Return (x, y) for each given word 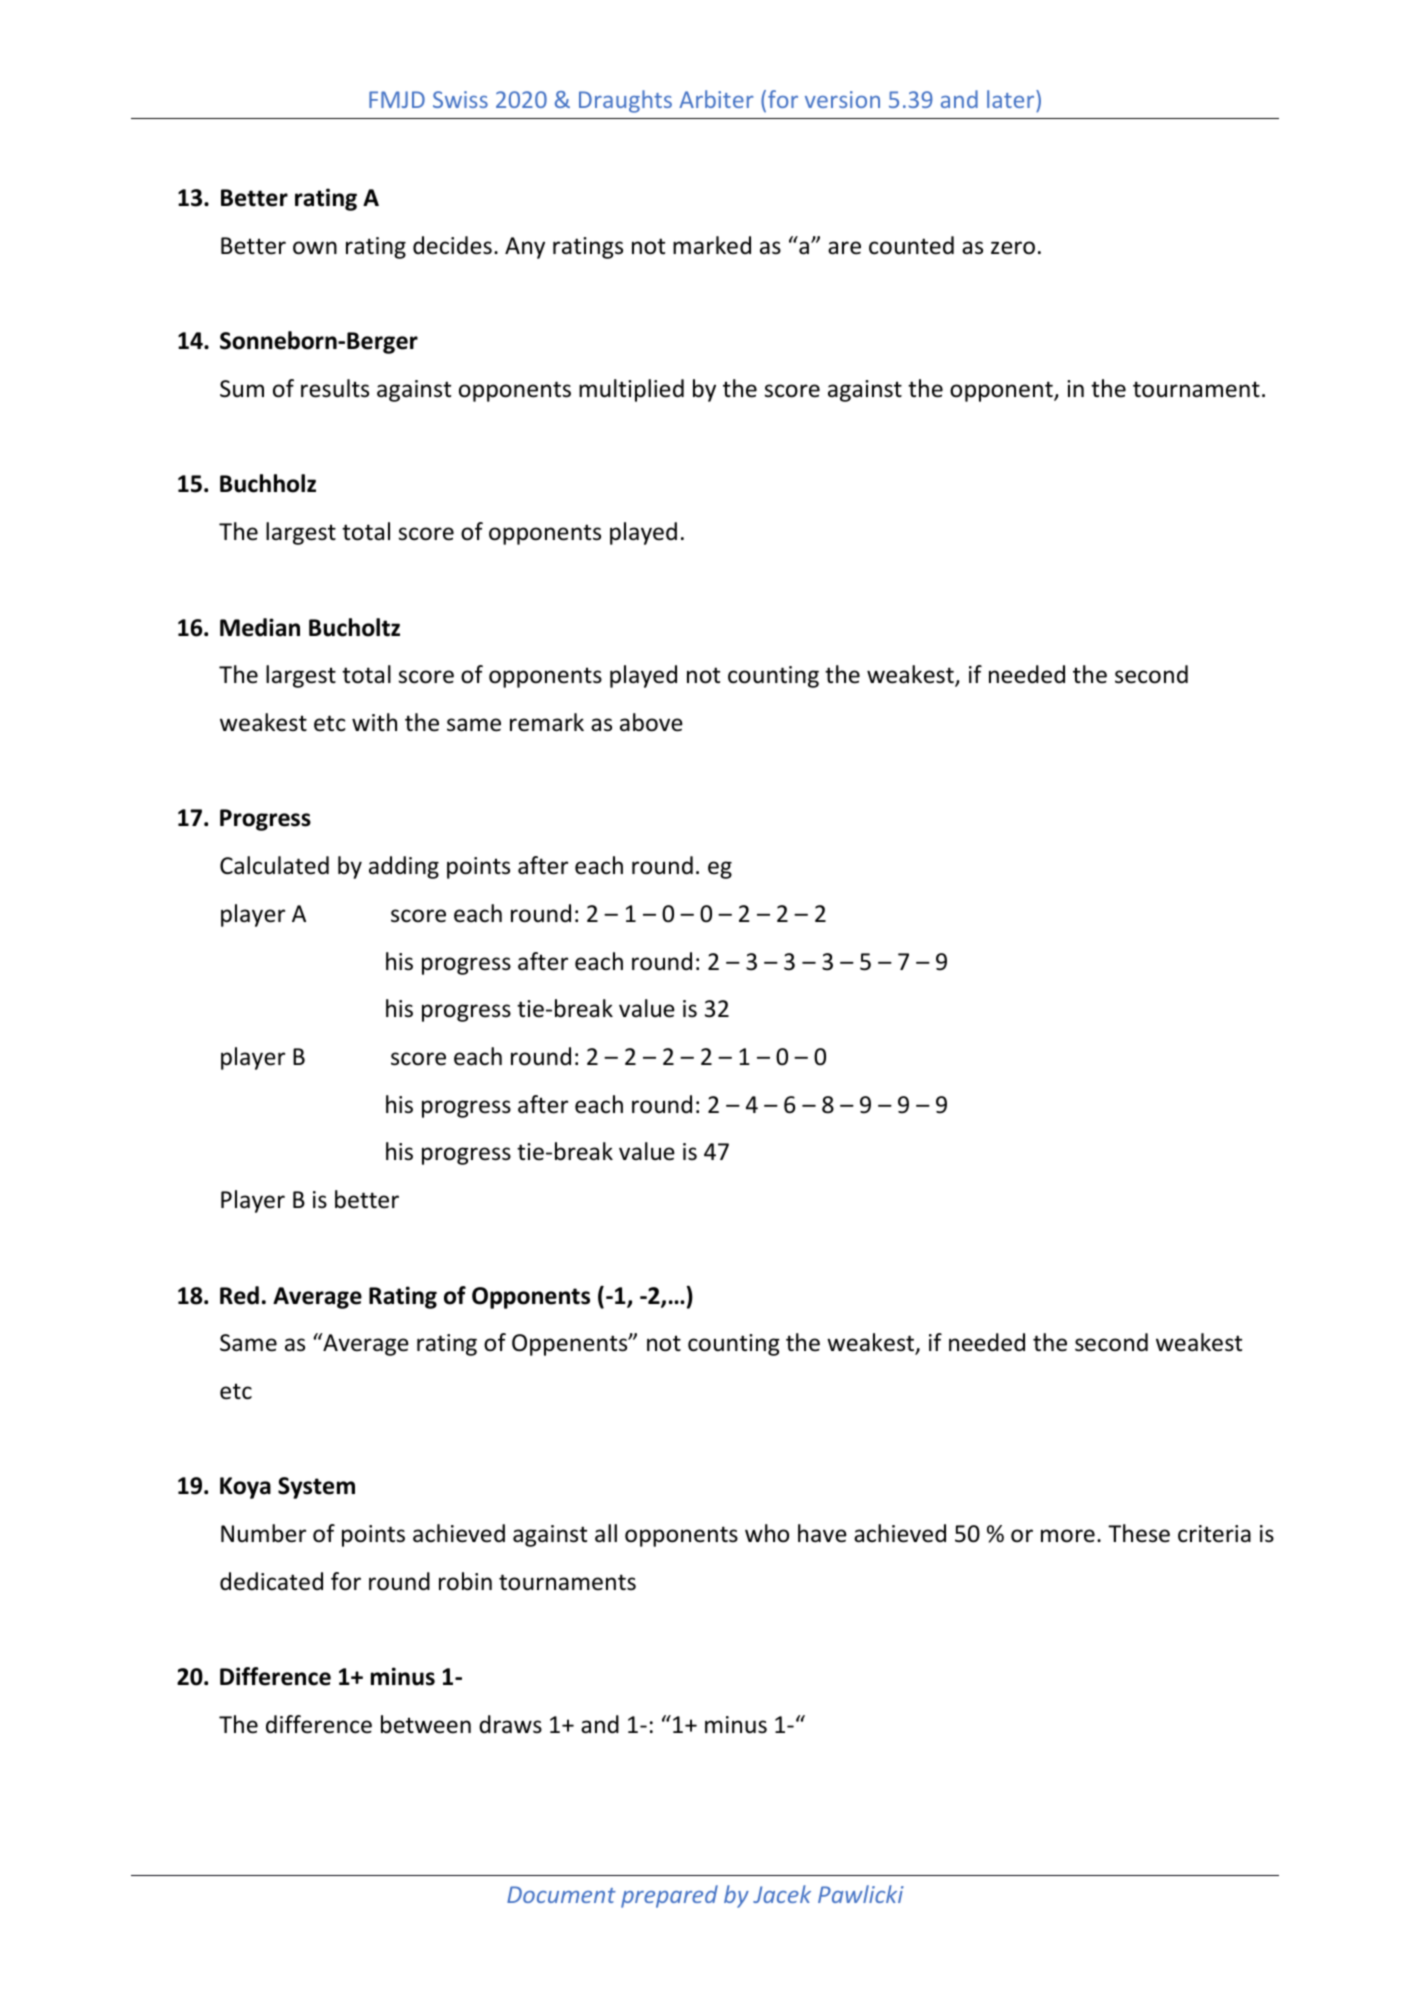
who (767, 1533)
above (651, 722)
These (1139, 1533)
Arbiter (716, 99)
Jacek (782, 1894)
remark (547, 722)
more (1068, 1536)
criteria (1214, 1534)
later (1012, 99)
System (316, 1488)
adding (404, 867)
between (426, 1724)
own (315, 248)
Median (260, 627)
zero (1013, 248)
